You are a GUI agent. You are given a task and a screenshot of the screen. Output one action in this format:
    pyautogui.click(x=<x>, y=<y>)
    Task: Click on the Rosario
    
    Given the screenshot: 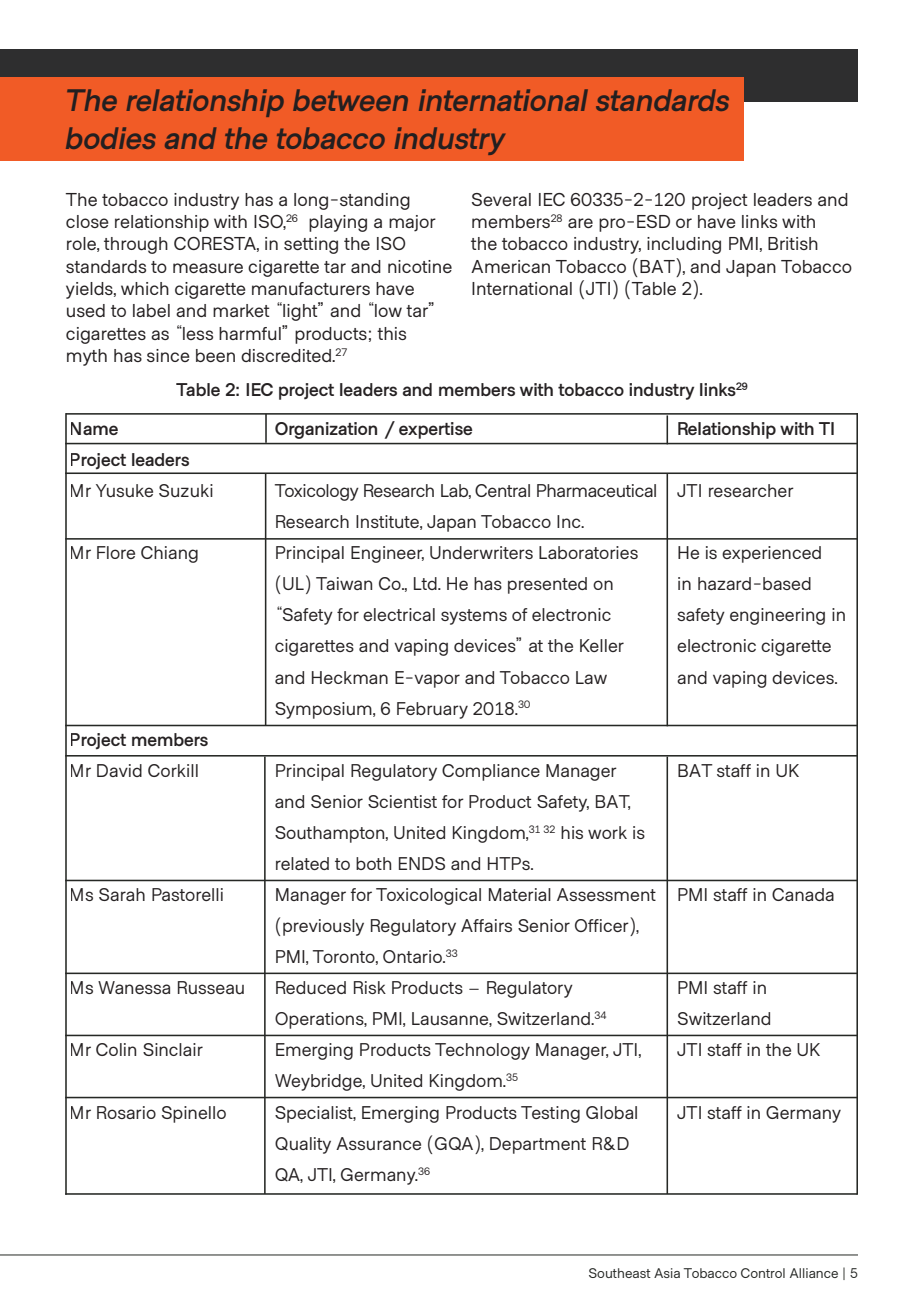 What is the action you would take?
    pyautogui.click(x=126, y=1112)
